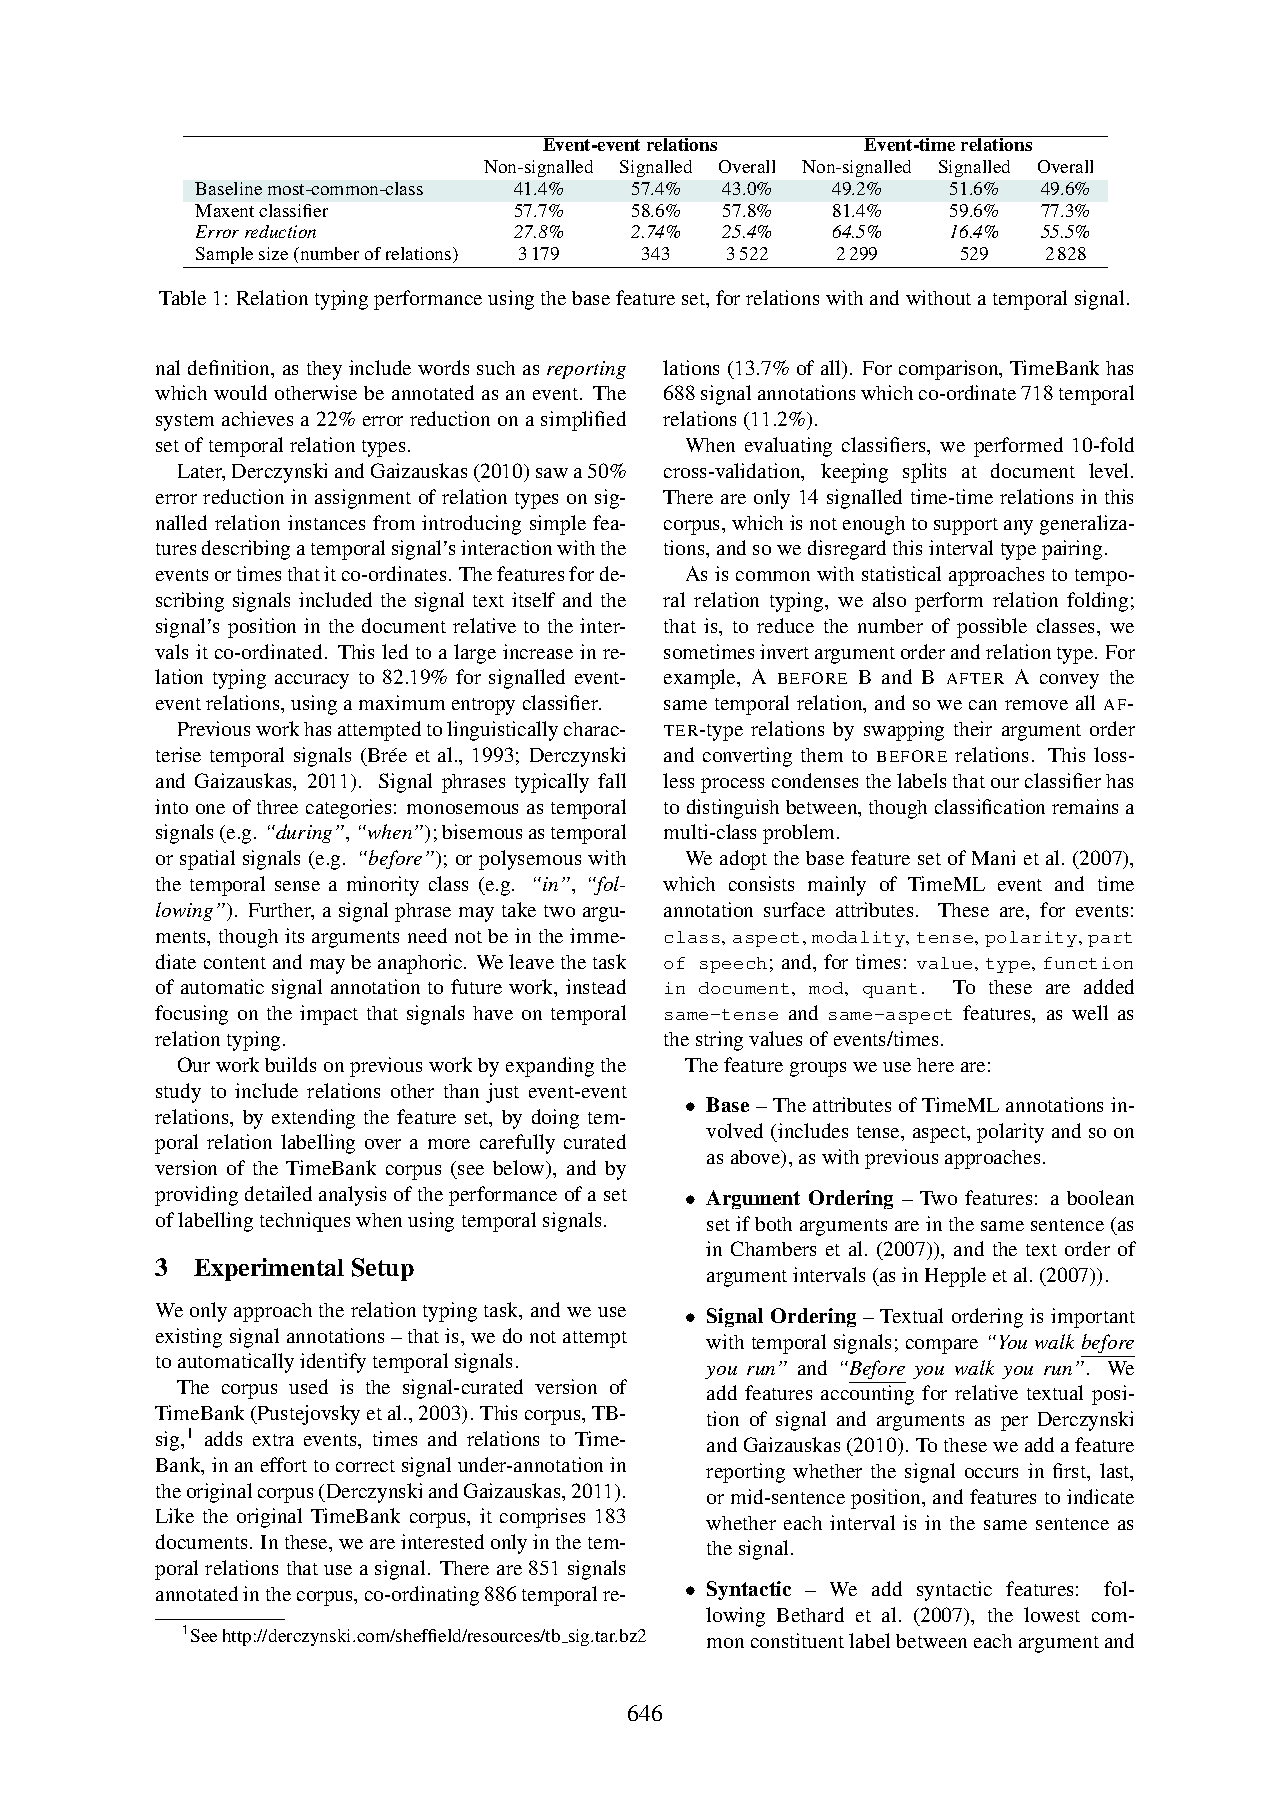  I want to click on can, so click(983, 705).
